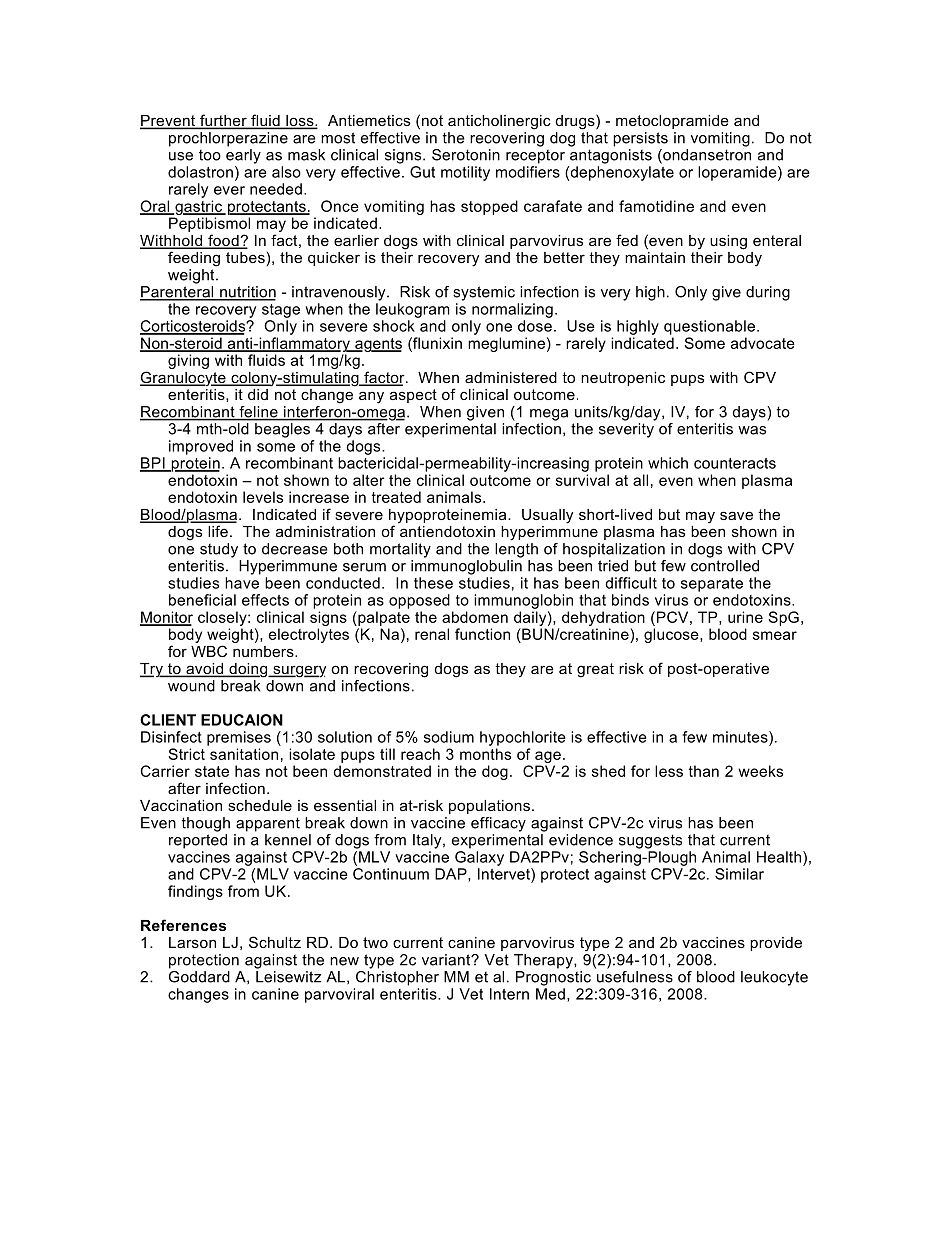  What do you see at coordinates (774, 978) in the screenshot?
I see `leukocyte` at bounding box center [774, 978].
